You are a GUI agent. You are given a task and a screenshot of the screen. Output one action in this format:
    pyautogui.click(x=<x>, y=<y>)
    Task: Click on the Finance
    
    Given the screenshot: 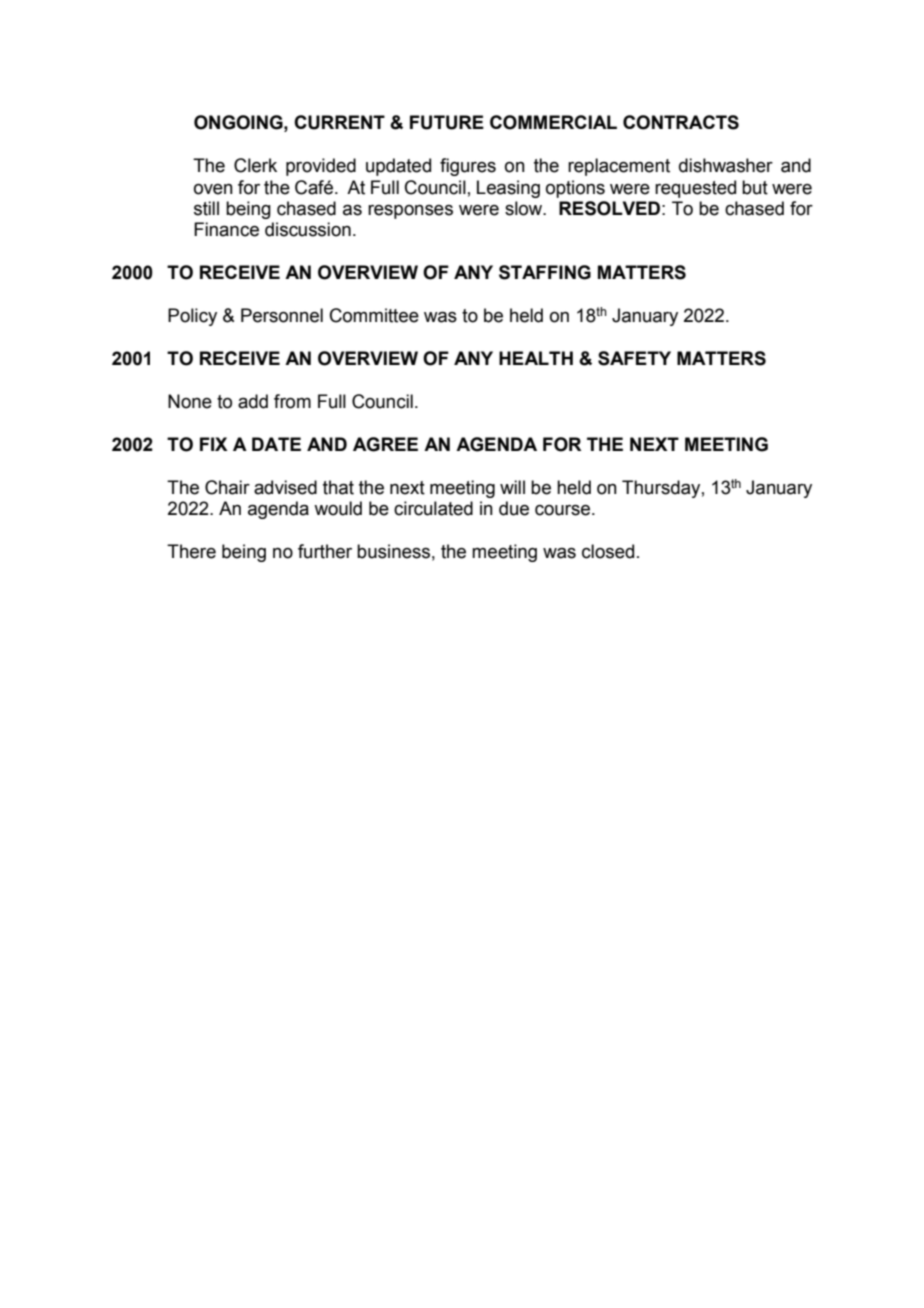 What is the action you would take?
    pyautogui.click(x=226, y=229)
